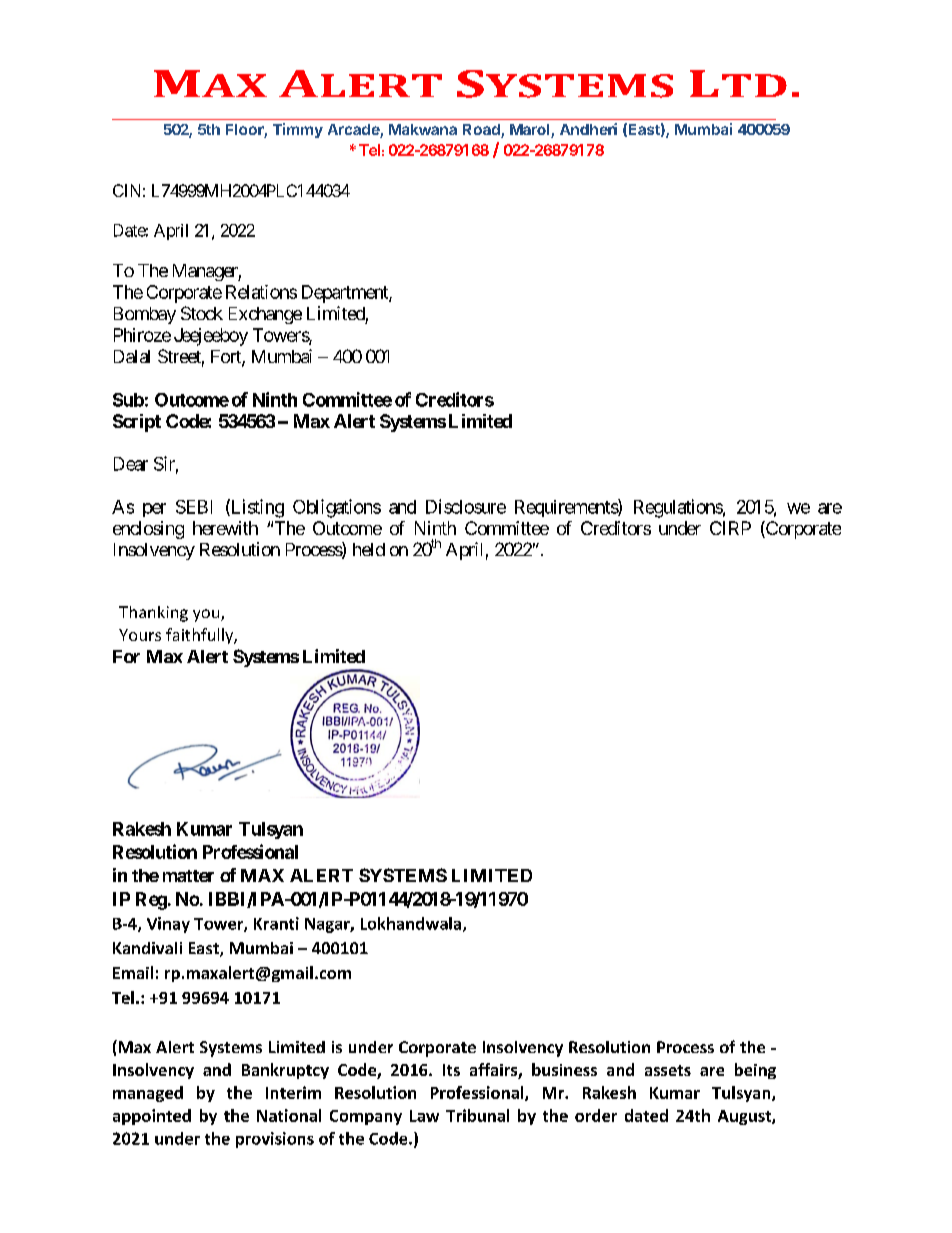  What do you see at coordinates (588, 129) in the screenshot?
I see `Andheri` at bounding box center [588, 129].
